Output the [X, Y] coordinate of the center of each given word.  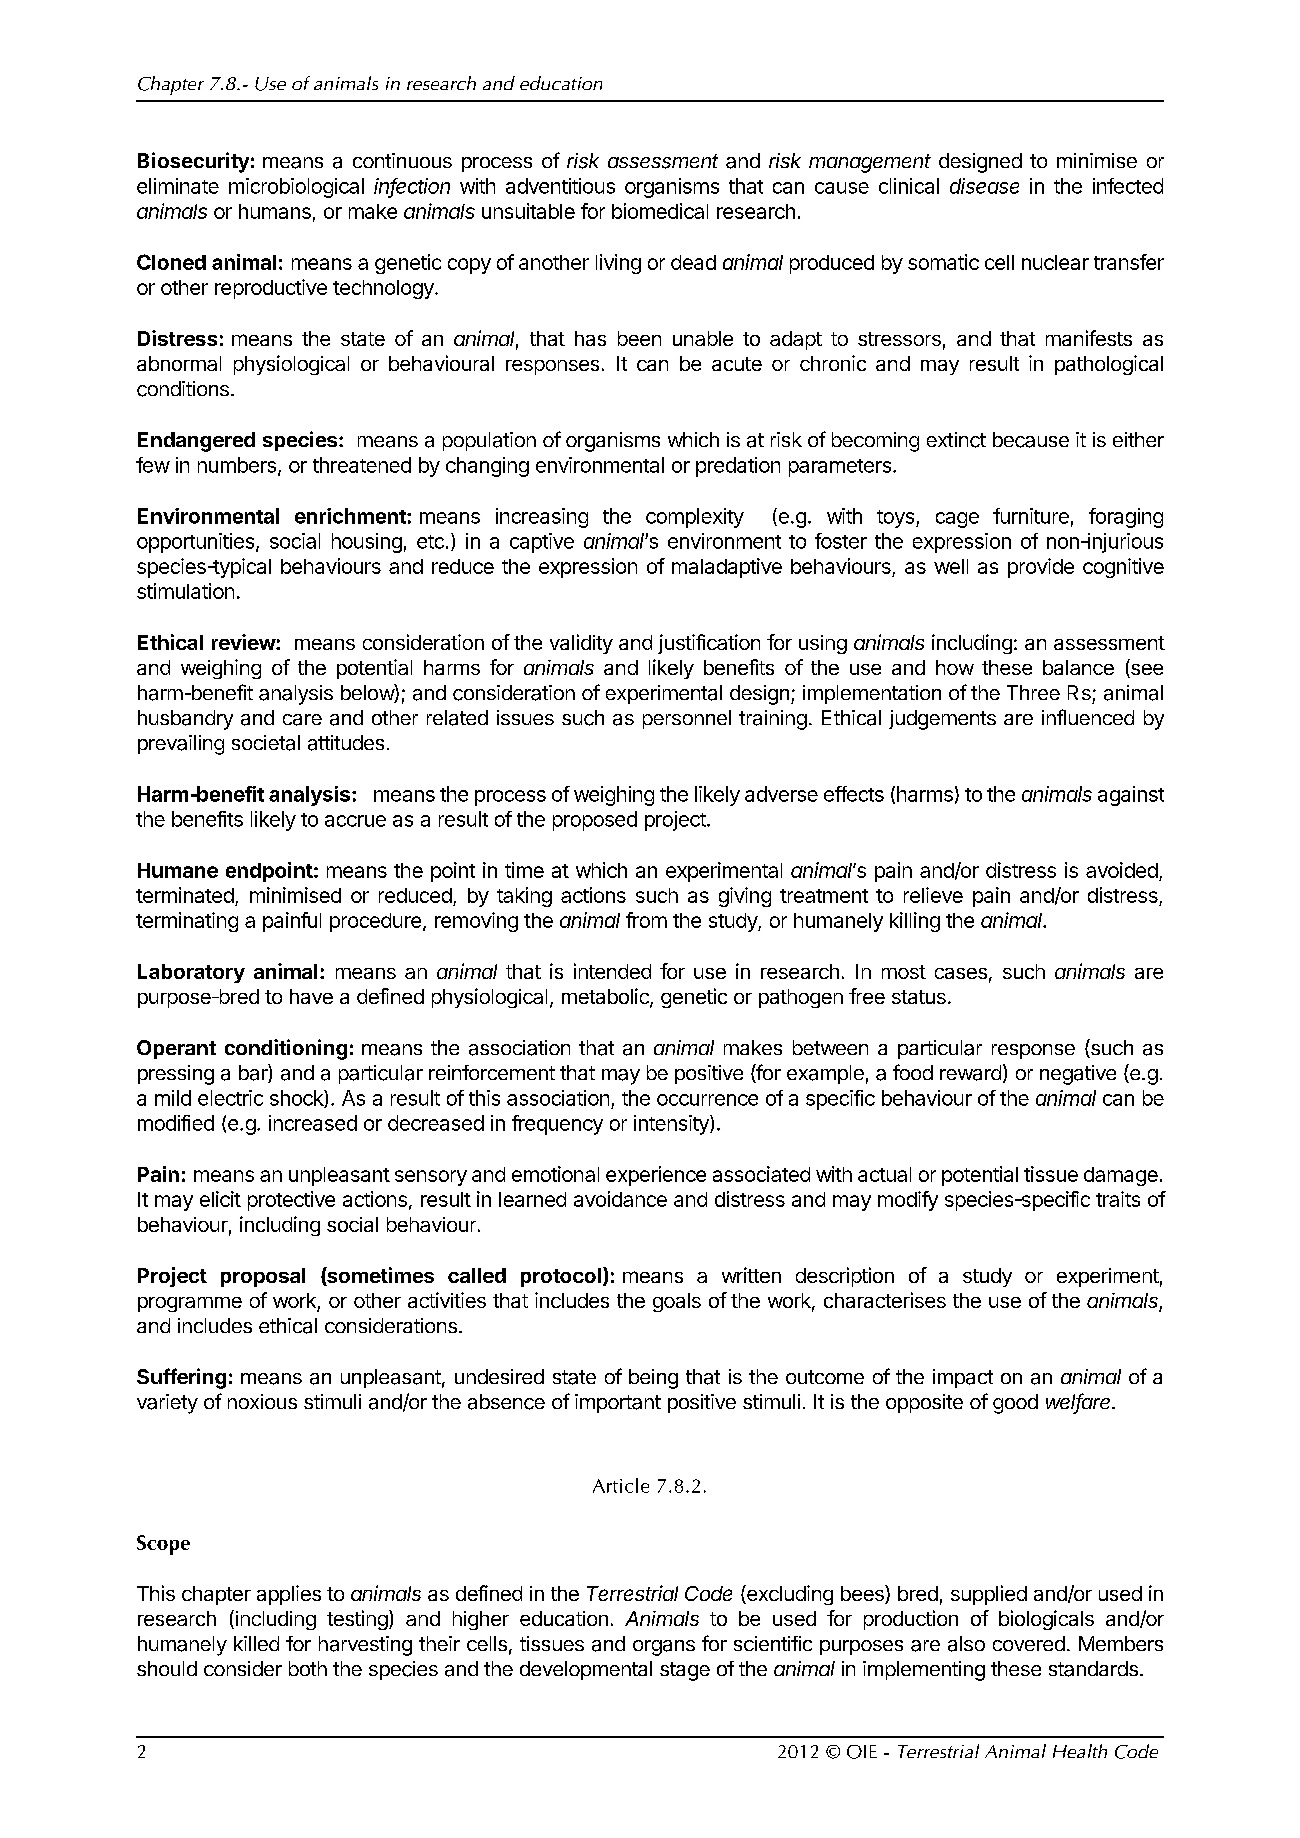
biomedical [660, 211]
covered [1029, 1643]
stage [685, 1671]
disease [984, 186]
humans [275, 211]
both [308, 1668]
